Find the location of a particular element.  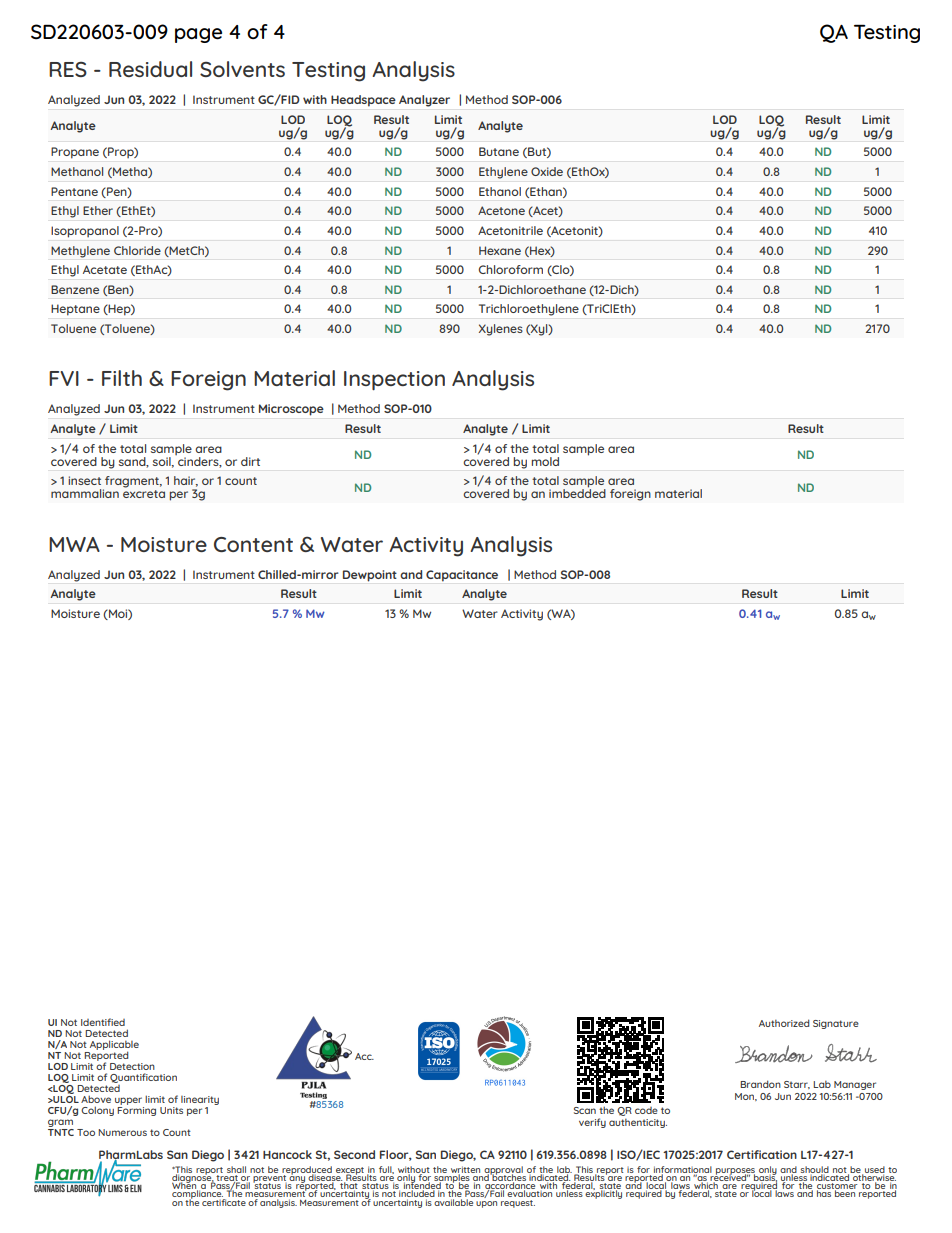

Authorized is located at coordinates (784, 1023).
